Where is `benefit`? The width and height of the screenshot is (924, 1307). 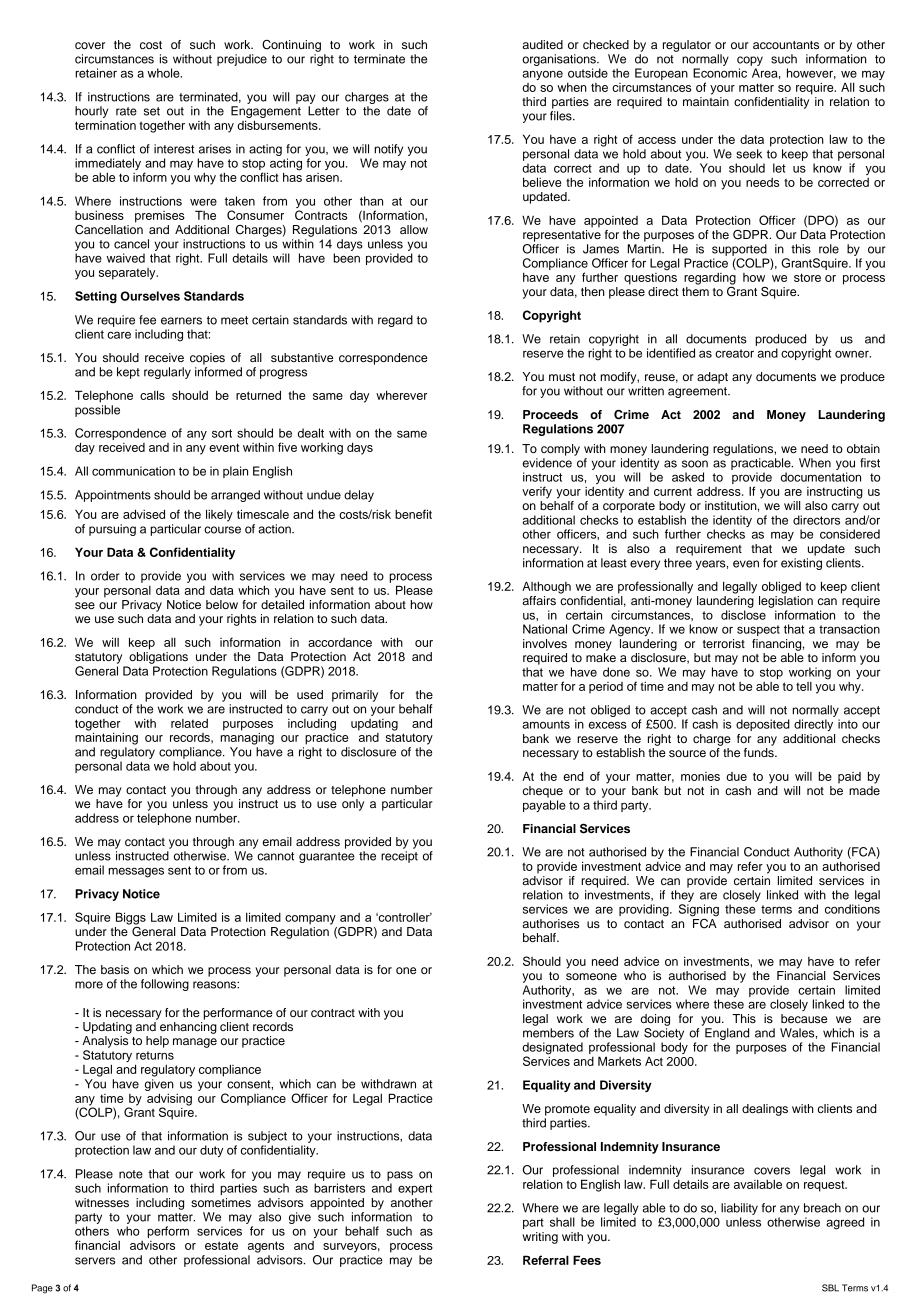
benefit is located at coordinates (413, 514).
